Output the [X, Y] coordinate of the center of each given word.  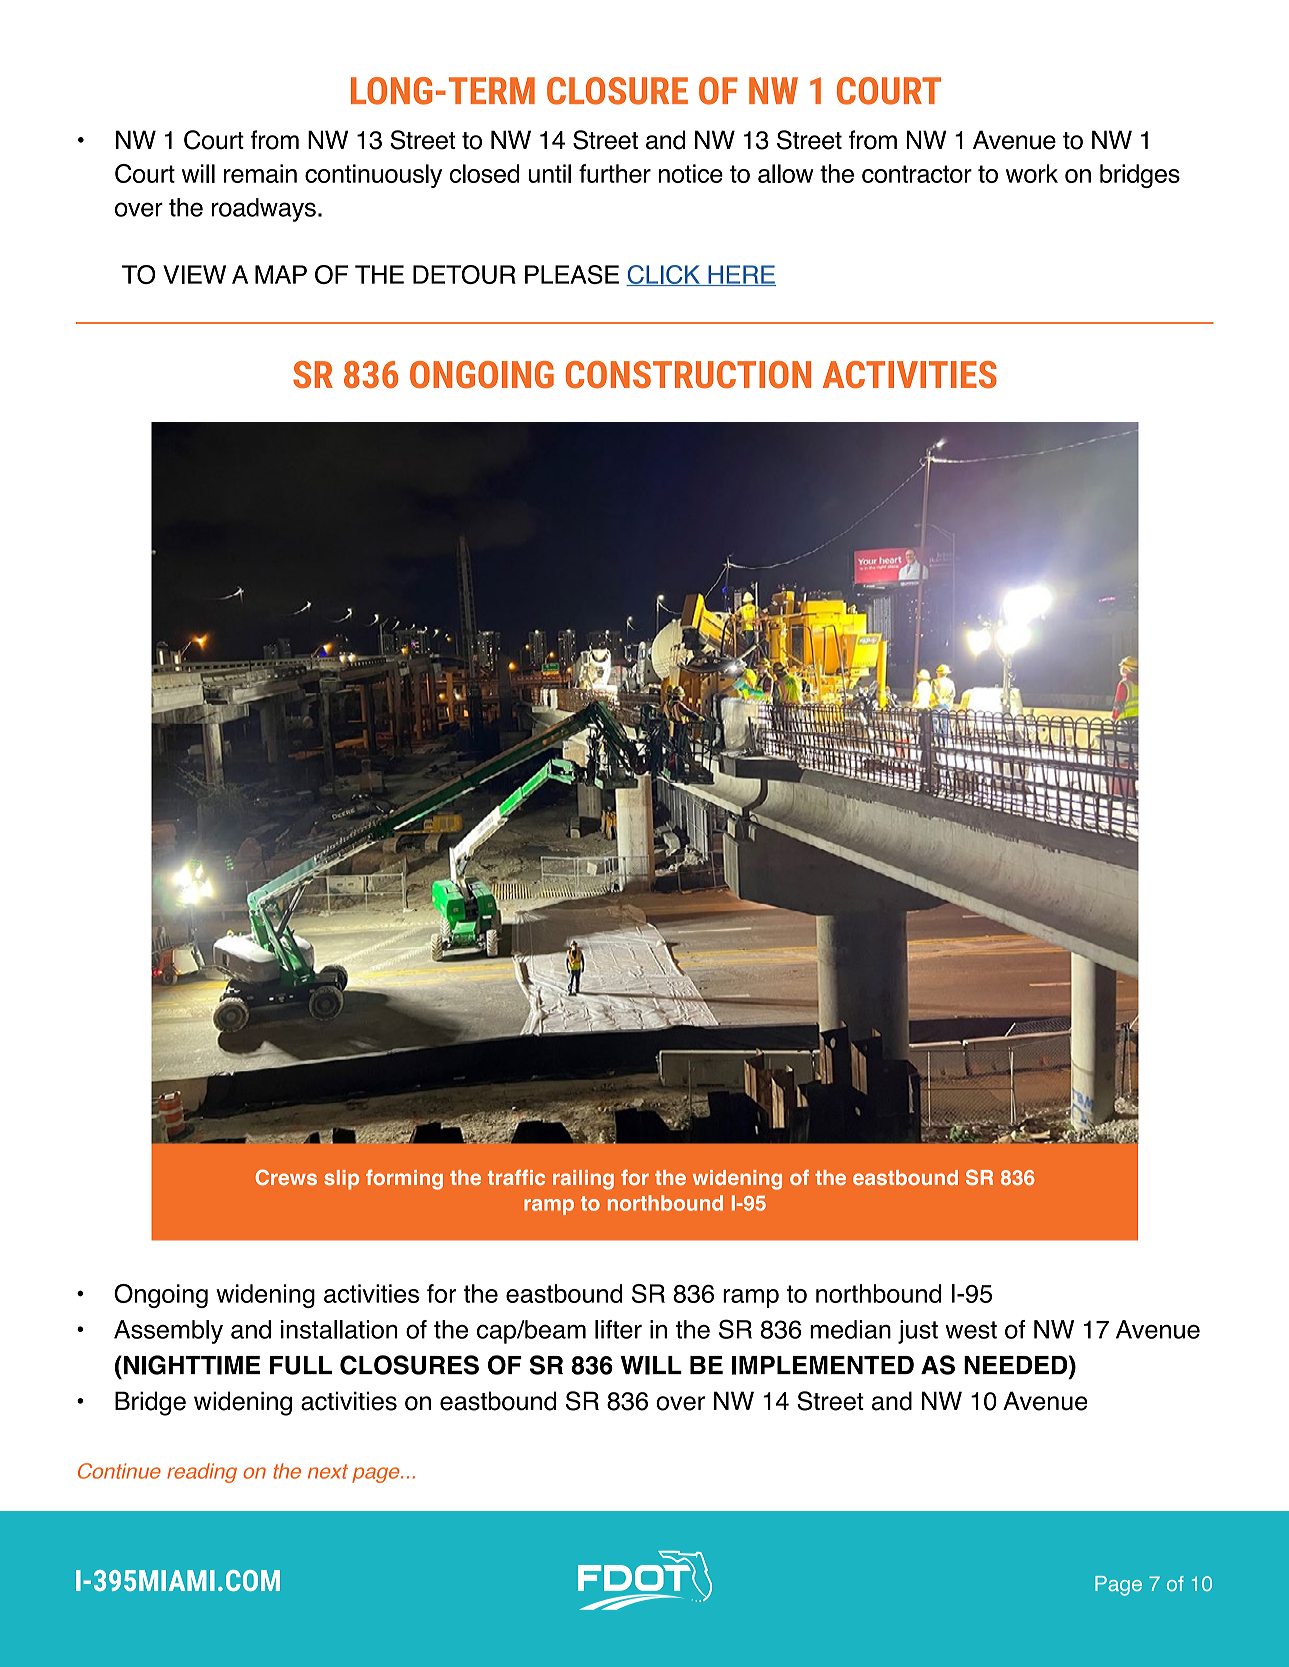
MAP [281, 274]
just [918, 1332]
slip [341, 1180]
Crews [286, 1177]
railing [583, 1180]
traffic [516, 1177]
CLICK [664, 275]
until [550, 173]
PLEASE [572, 274]
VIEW [194, 274]
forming [404, 1179]
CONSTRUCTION [688, 375]
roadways [264, 210]
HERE [741, 275]
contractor [917, 174]
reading [202, 1473]
